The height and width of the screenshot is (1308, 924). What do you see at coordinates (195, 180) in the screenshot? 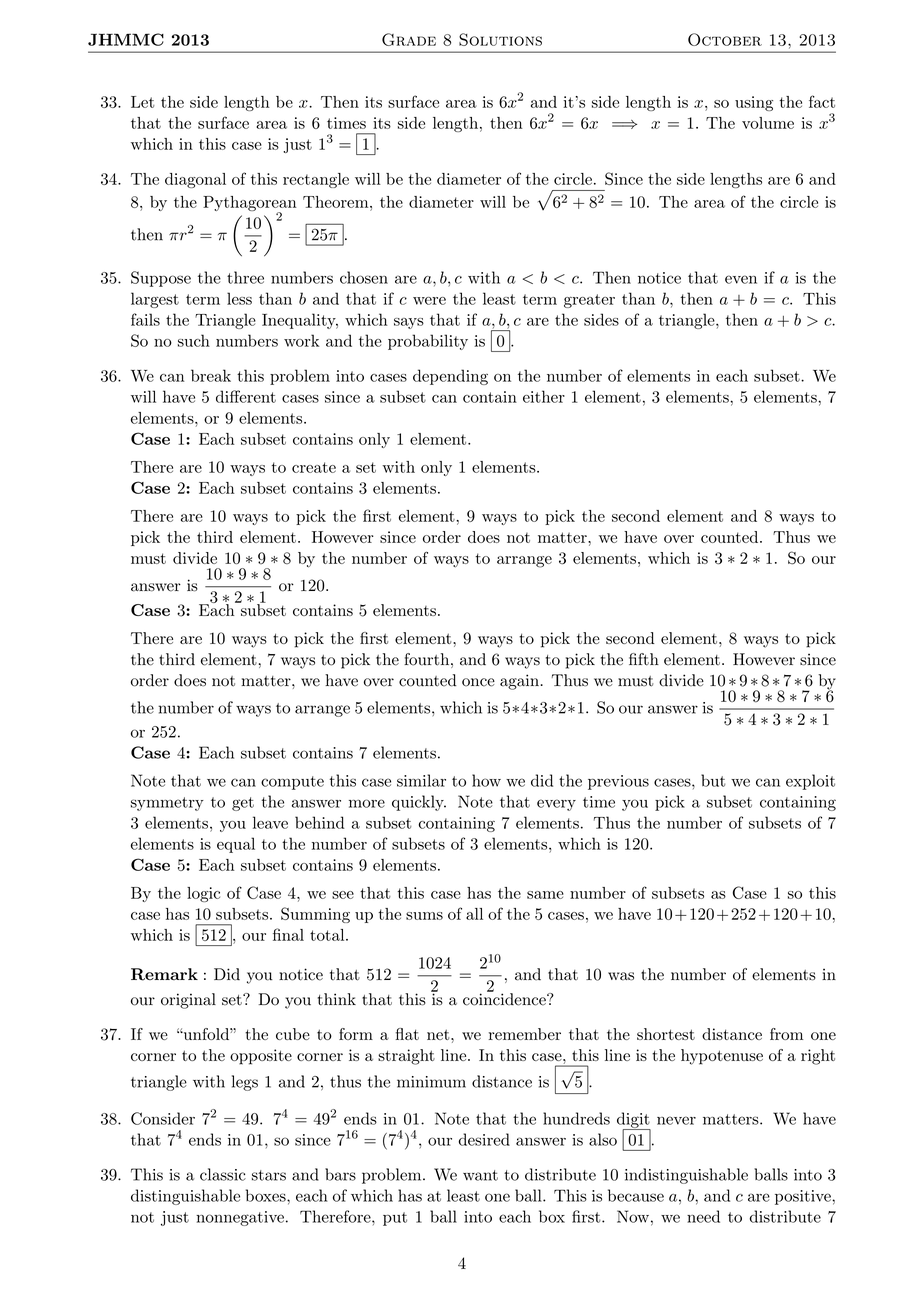
I see `diagonal` at bounding box center [195, 180].
